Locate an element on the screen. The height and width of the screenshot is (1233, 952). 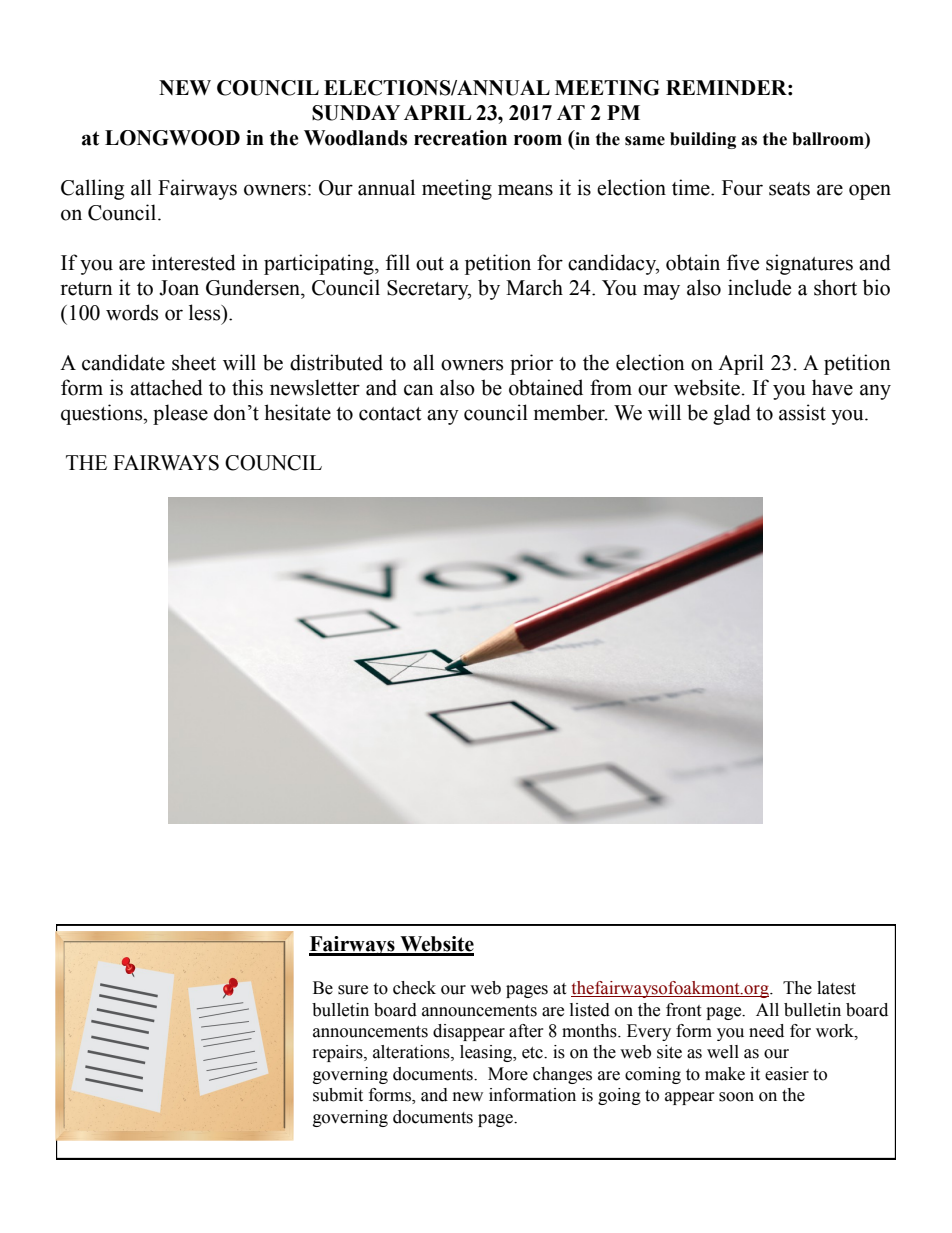
prior is located at coordinates (531, 364).
